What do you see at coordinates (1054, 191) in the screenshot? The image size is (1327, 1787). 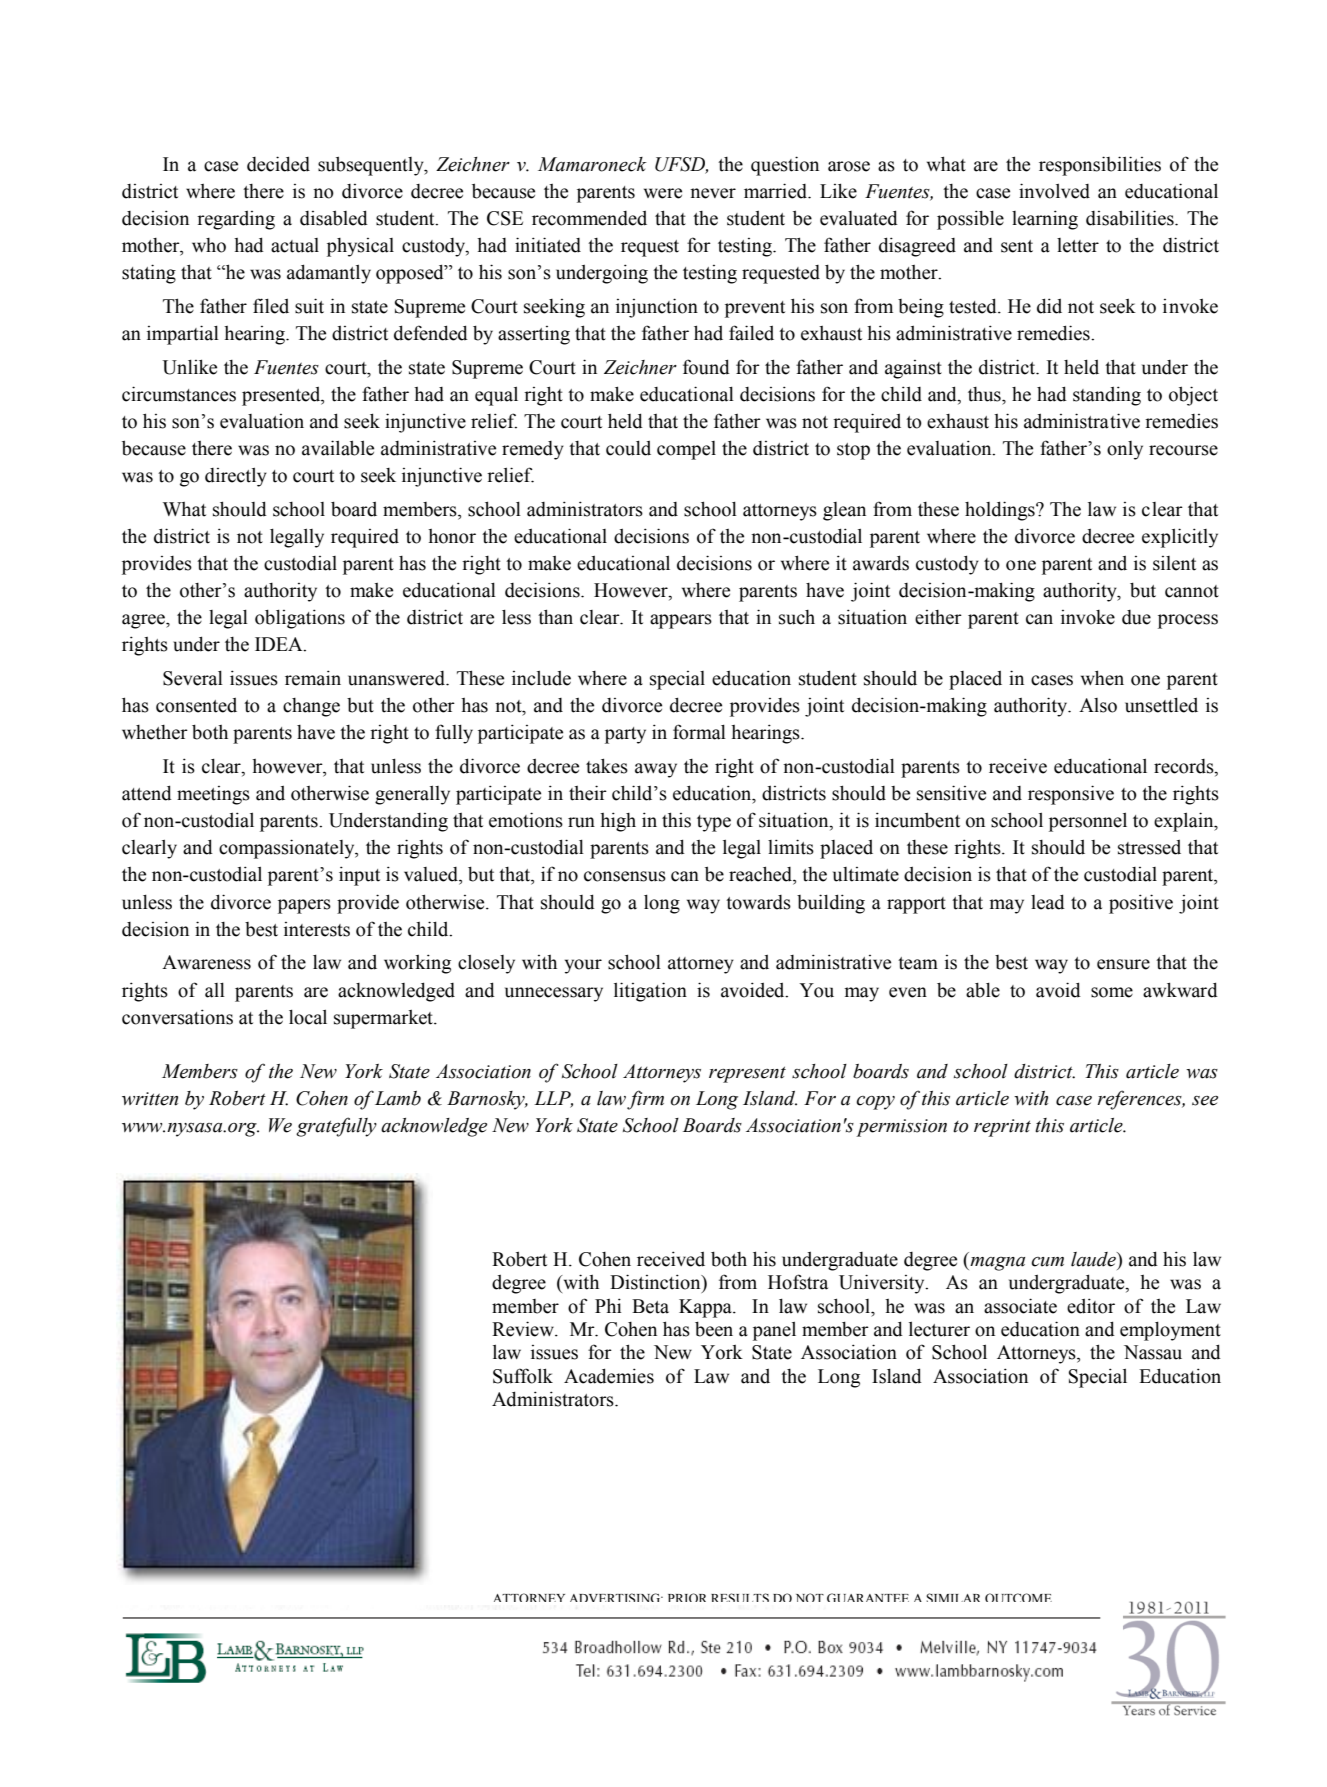 I see `involved` at bounding box center [1054, 191].
